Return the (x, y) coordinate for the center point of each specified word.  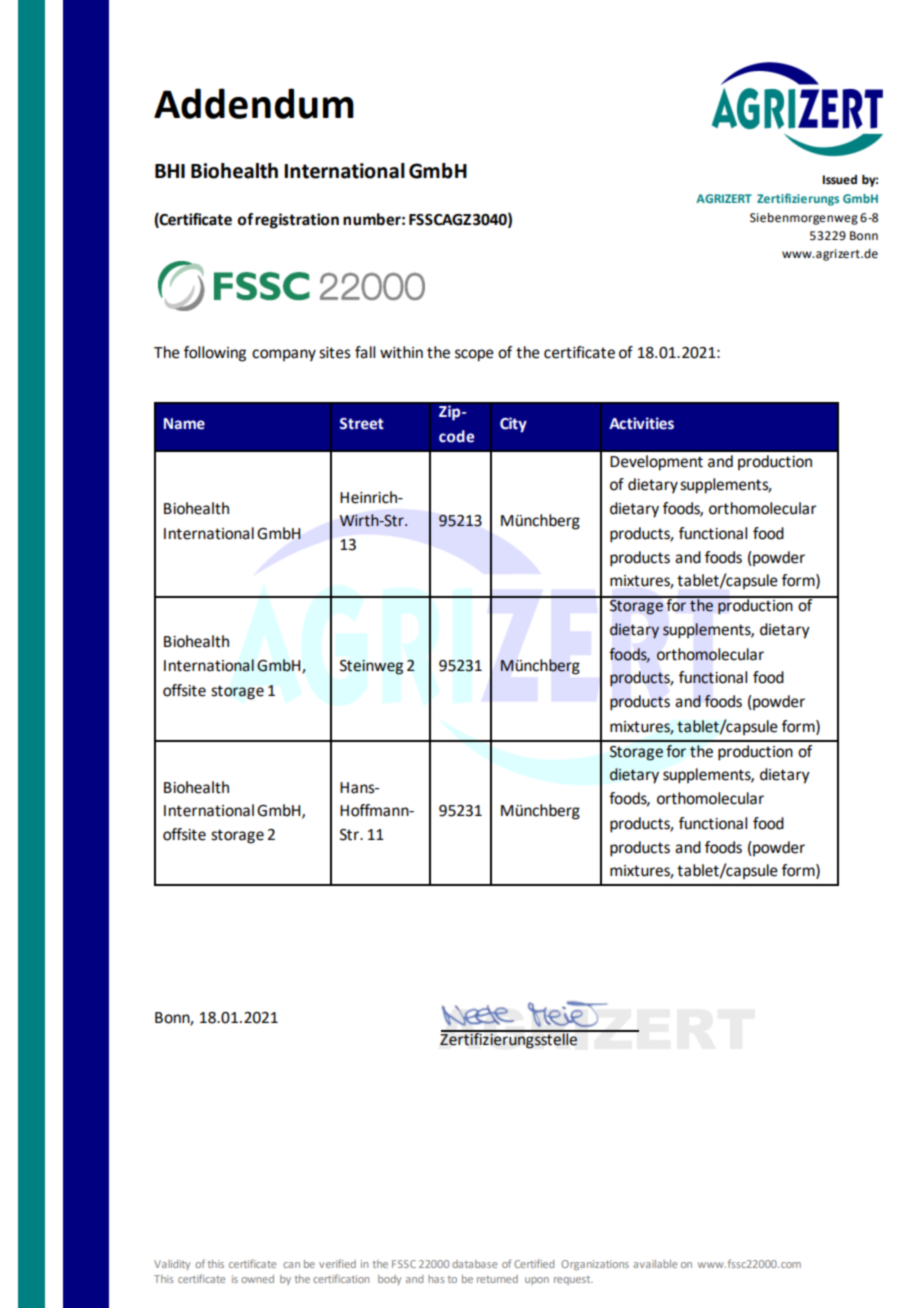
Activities (641, 423)
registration (297, 221)
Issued (840, 180)
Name (184, 424)
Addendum (254, 103)
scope (474, 355)
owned (257, 1279)
